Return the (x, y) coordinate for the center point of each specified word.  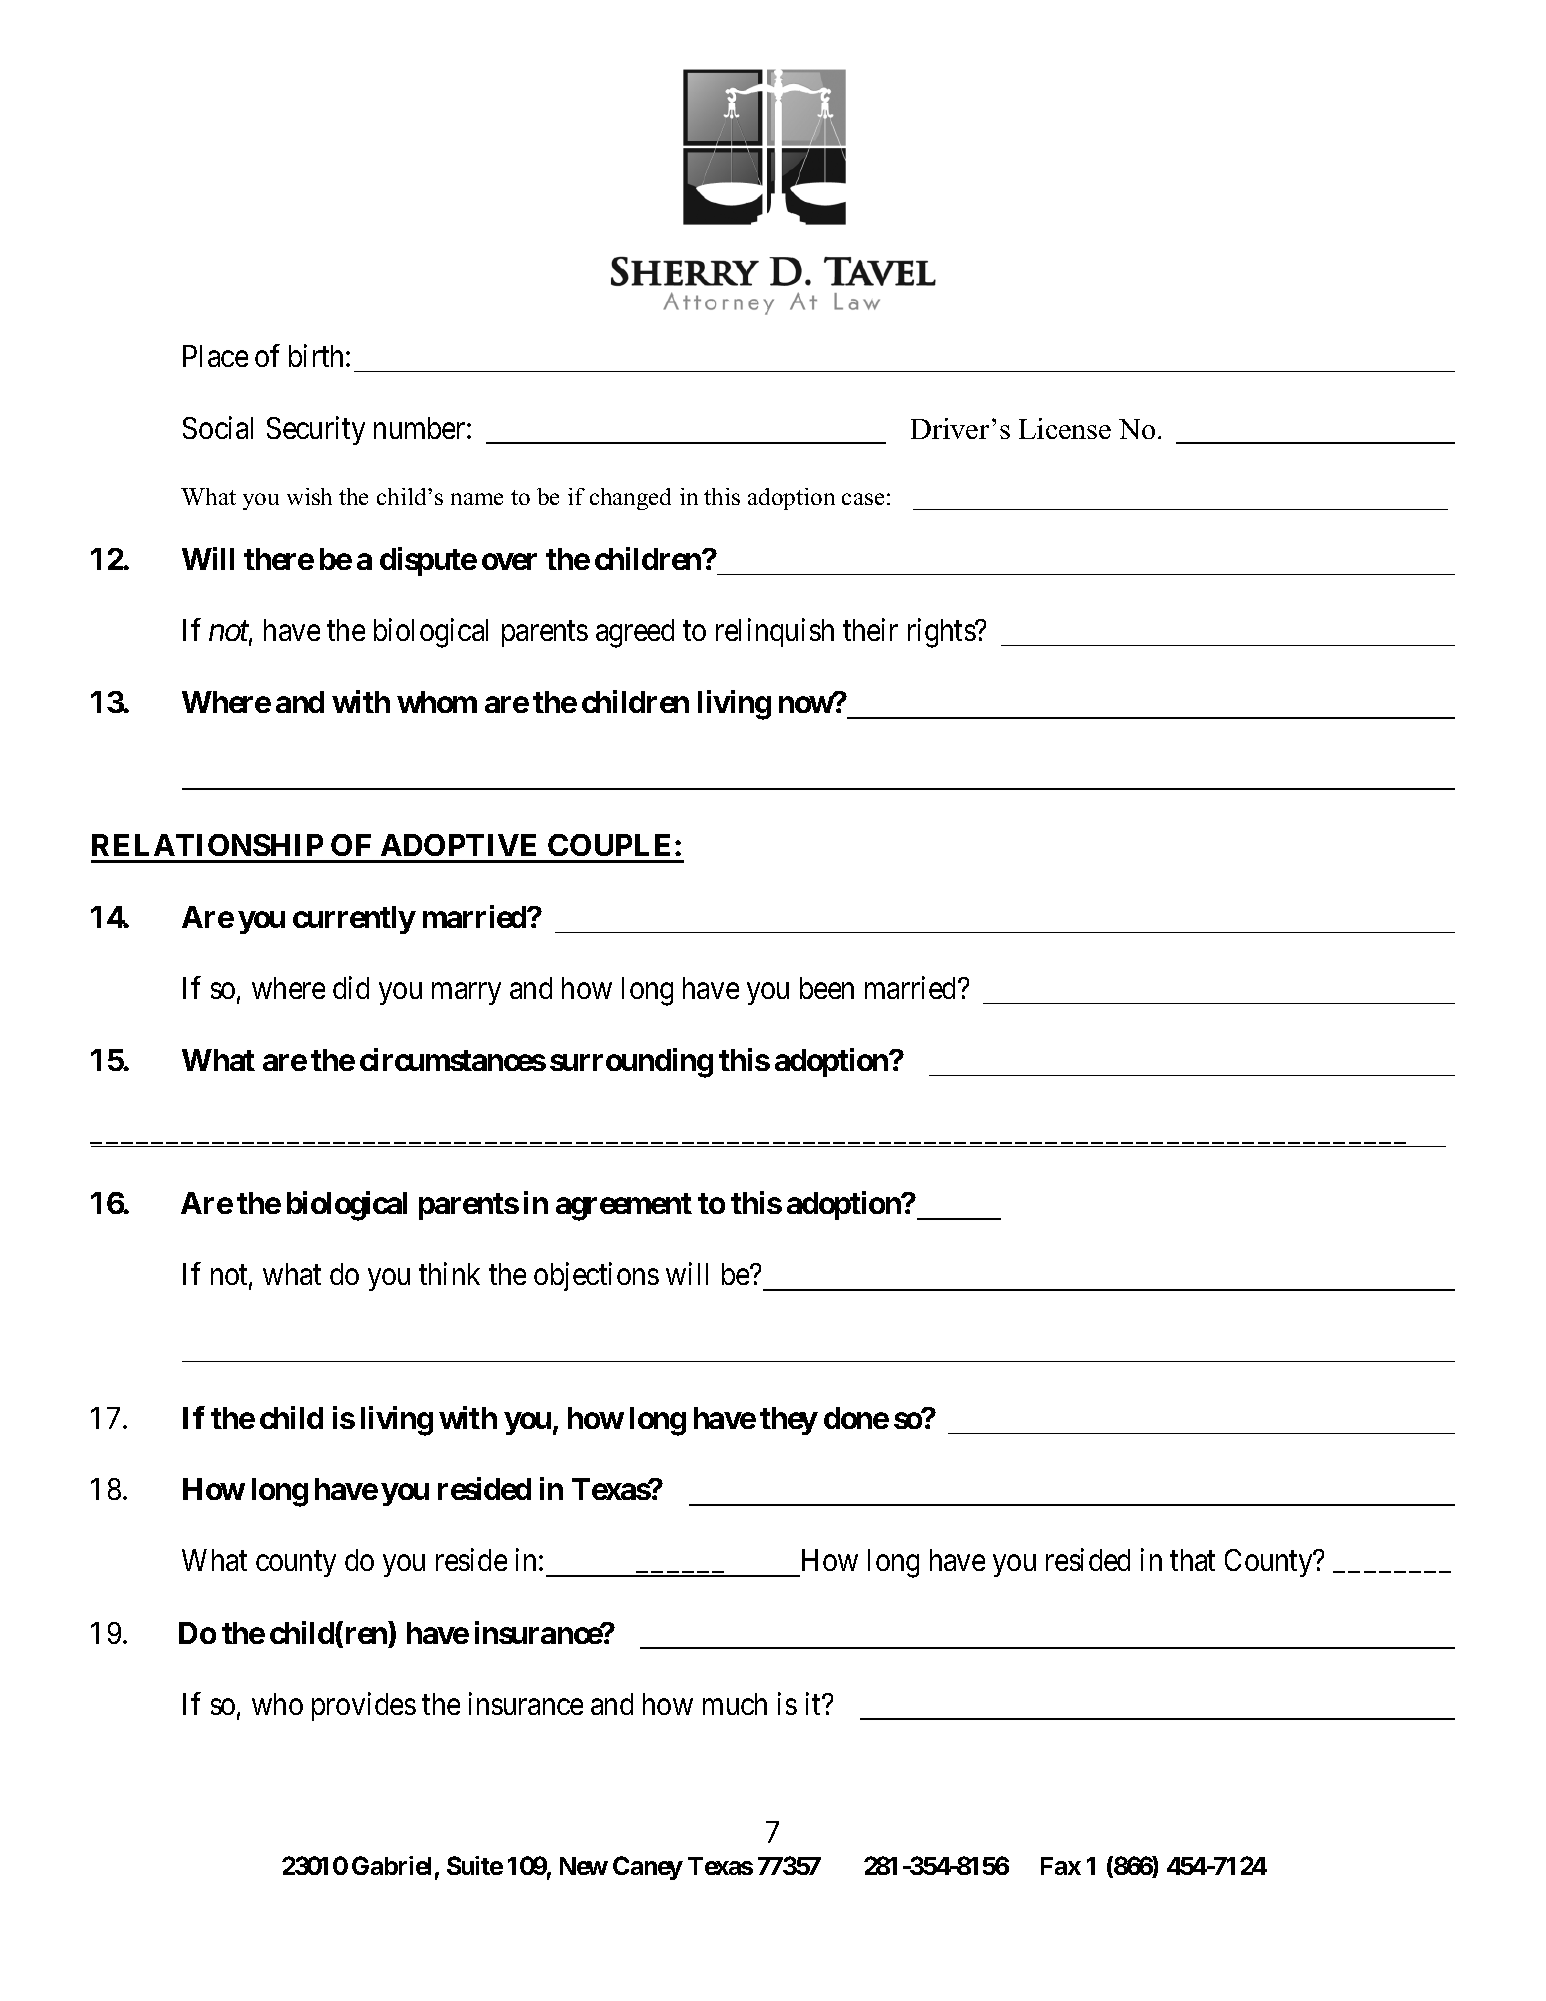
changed (630, 499)
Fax (1061, 1866)
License (1065, 428)
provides (364, 1706)
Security (316, 430)
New (584, 1866)
